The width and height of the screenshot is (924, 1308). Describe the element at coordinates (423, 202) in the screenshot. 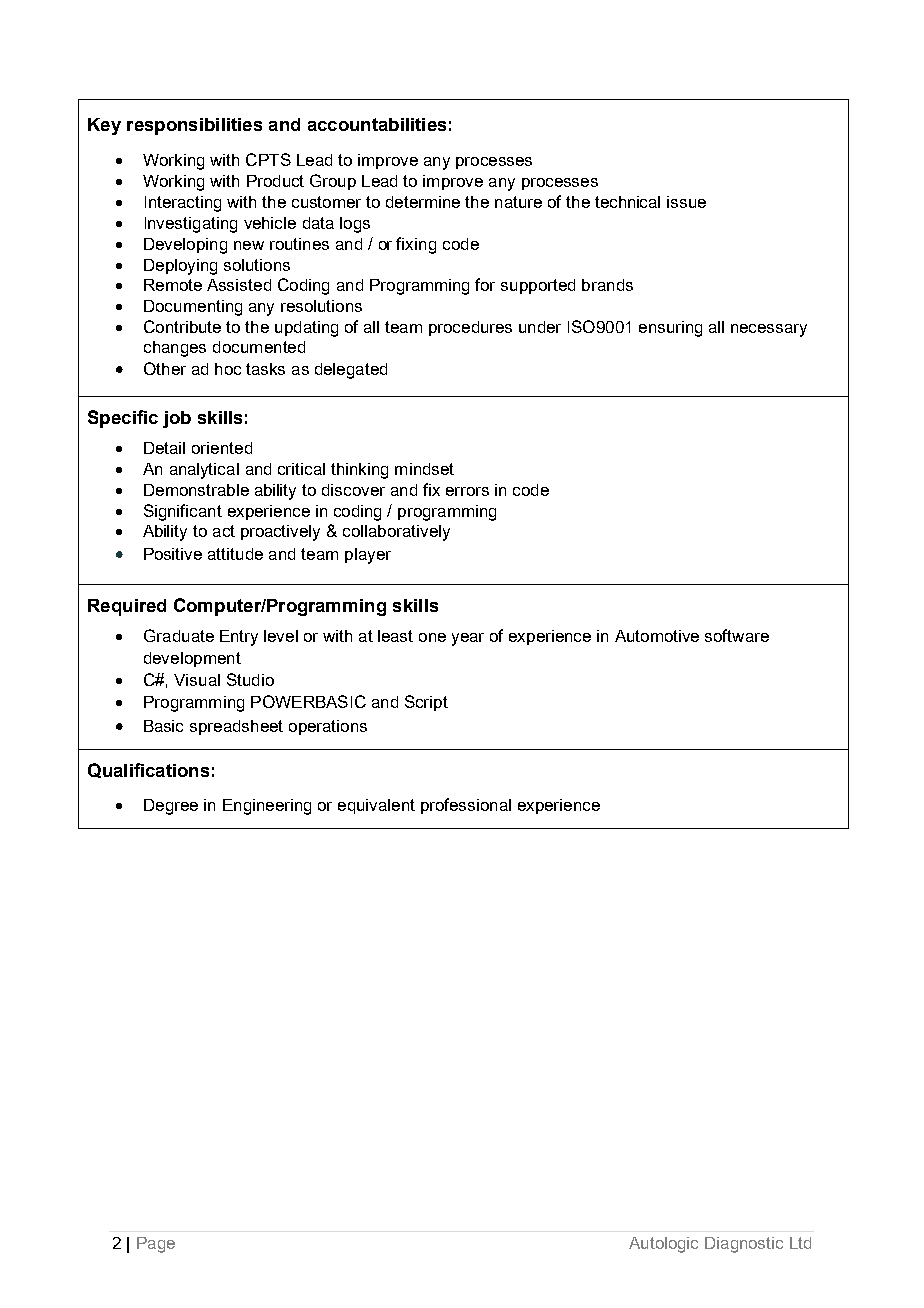

I see `determine` at that location.
